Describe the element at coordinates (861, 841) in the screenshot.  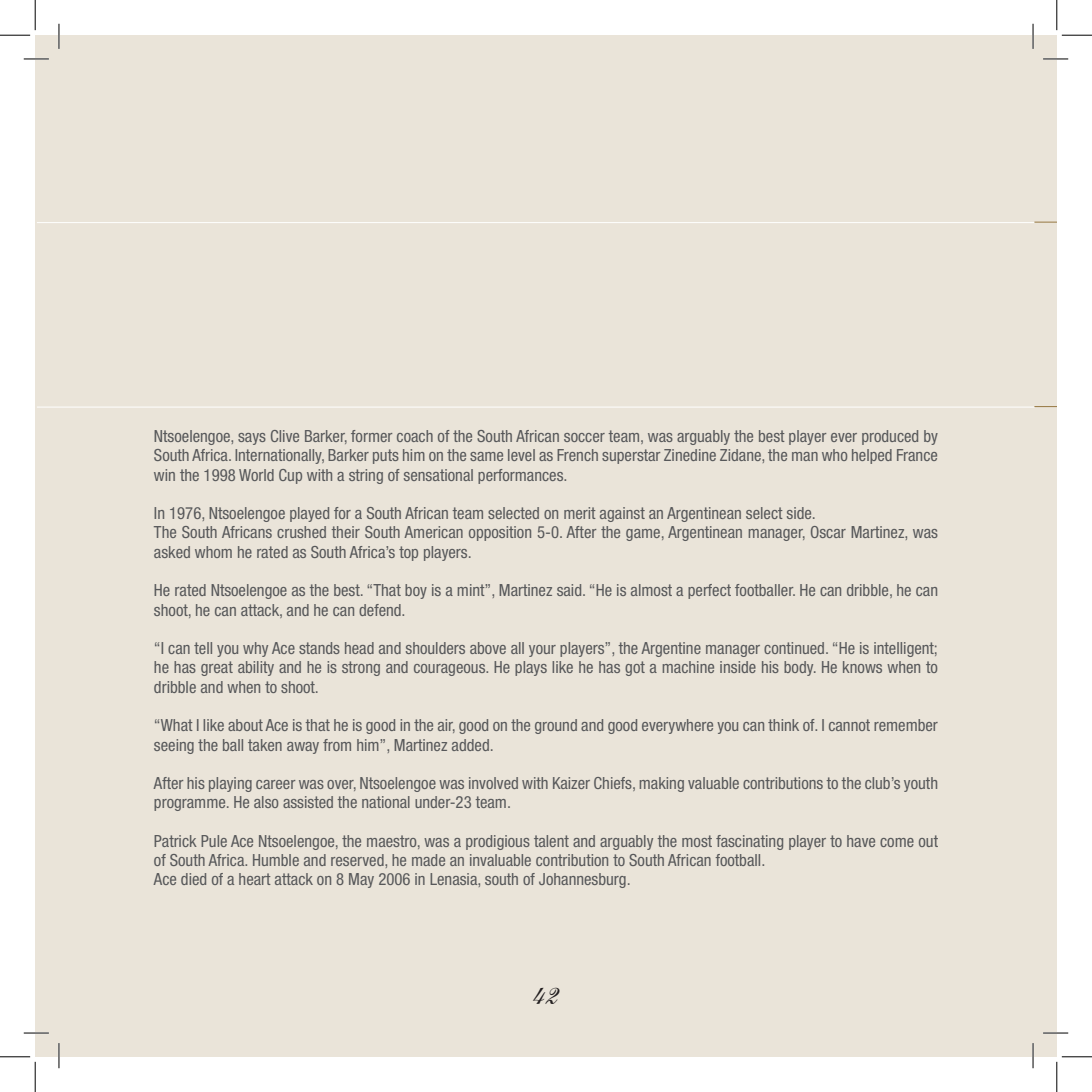
I see `have` at that location.
